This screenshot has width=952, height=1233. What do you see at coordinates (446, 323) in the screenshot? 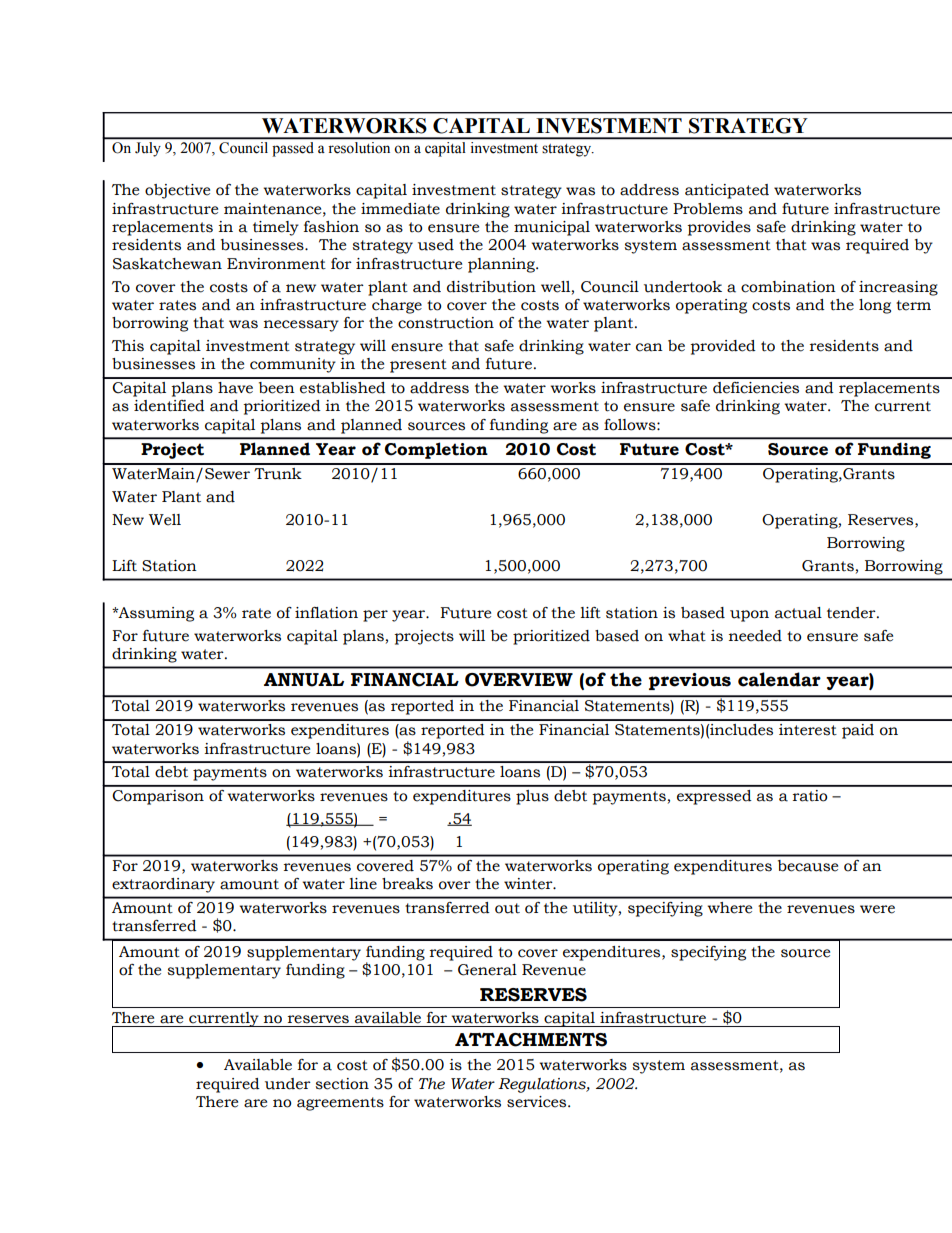
I see `construction` at bounding box center [446, 323].
